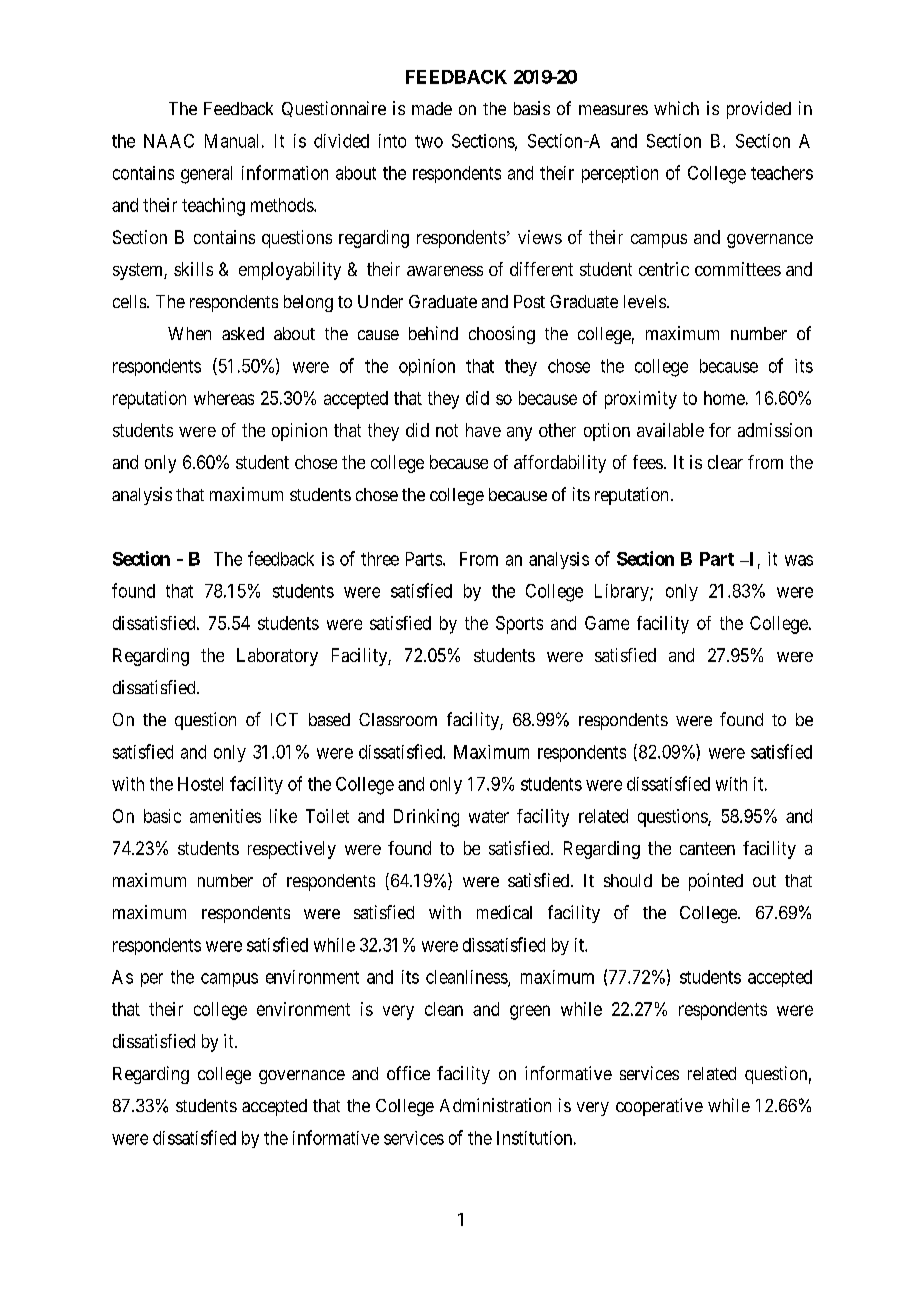 Image resolution: width=924 pixels, height=1308 pixels. Describe the element at coordinates (759, 110) in the image. I see `provided` at that location.
